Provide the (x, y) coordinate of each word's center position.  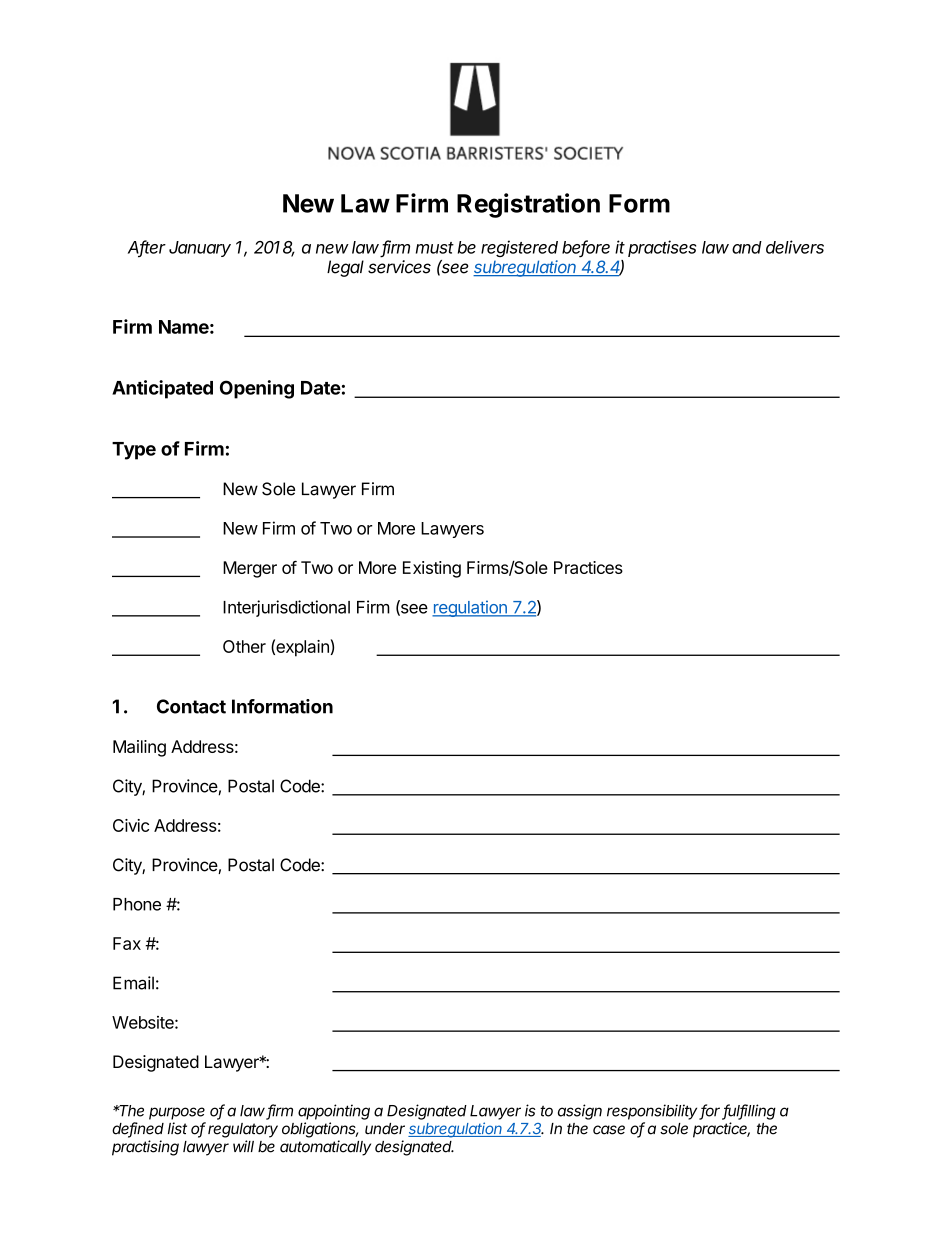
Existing (432, 569)
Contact (191, 706)
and (747, 247)
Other (244, 646)
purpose (177, 1113)
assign (580, 1112)
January (200, 249)
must (435, 248)
